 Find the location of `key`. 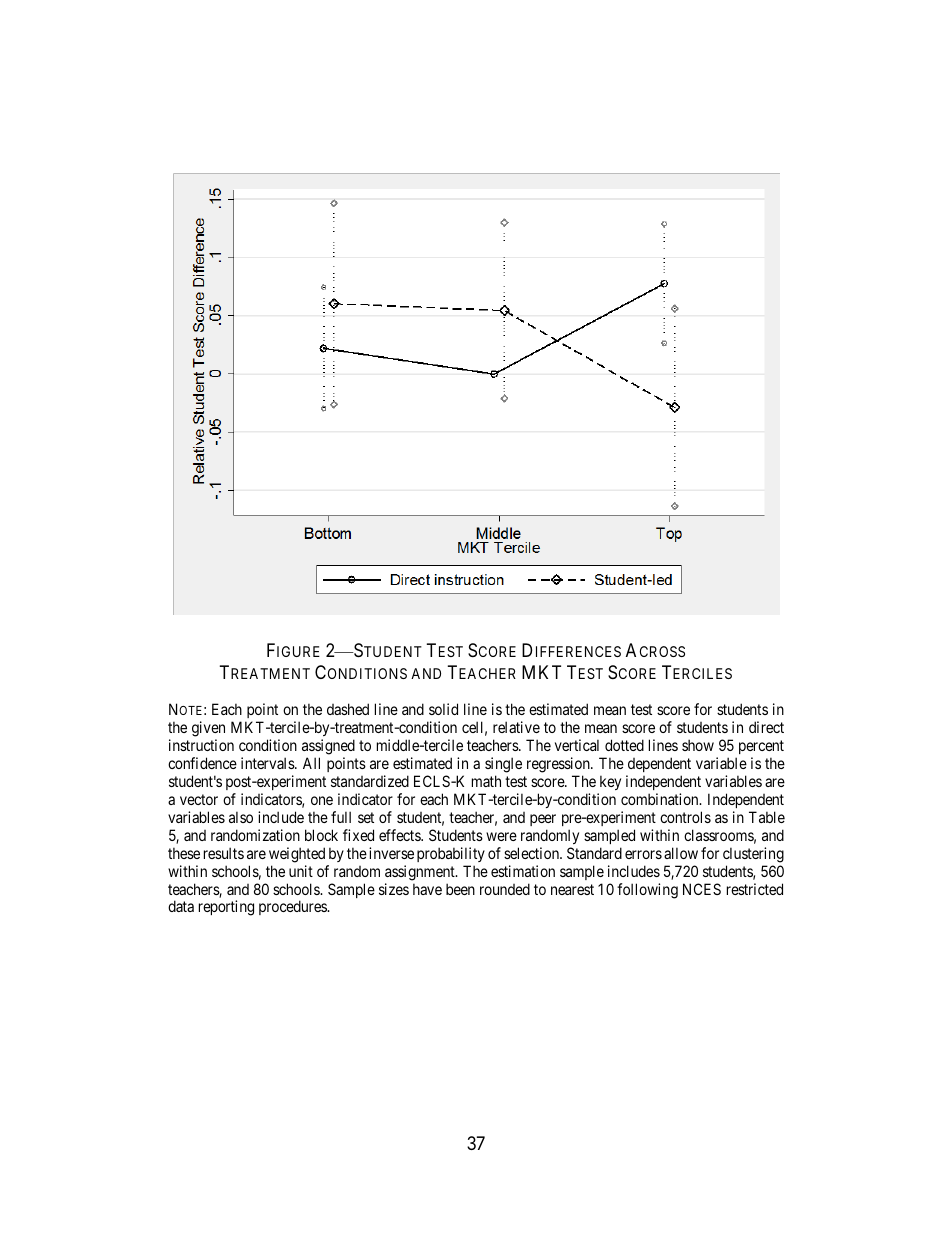

key is located at coordinates (610, 782).
